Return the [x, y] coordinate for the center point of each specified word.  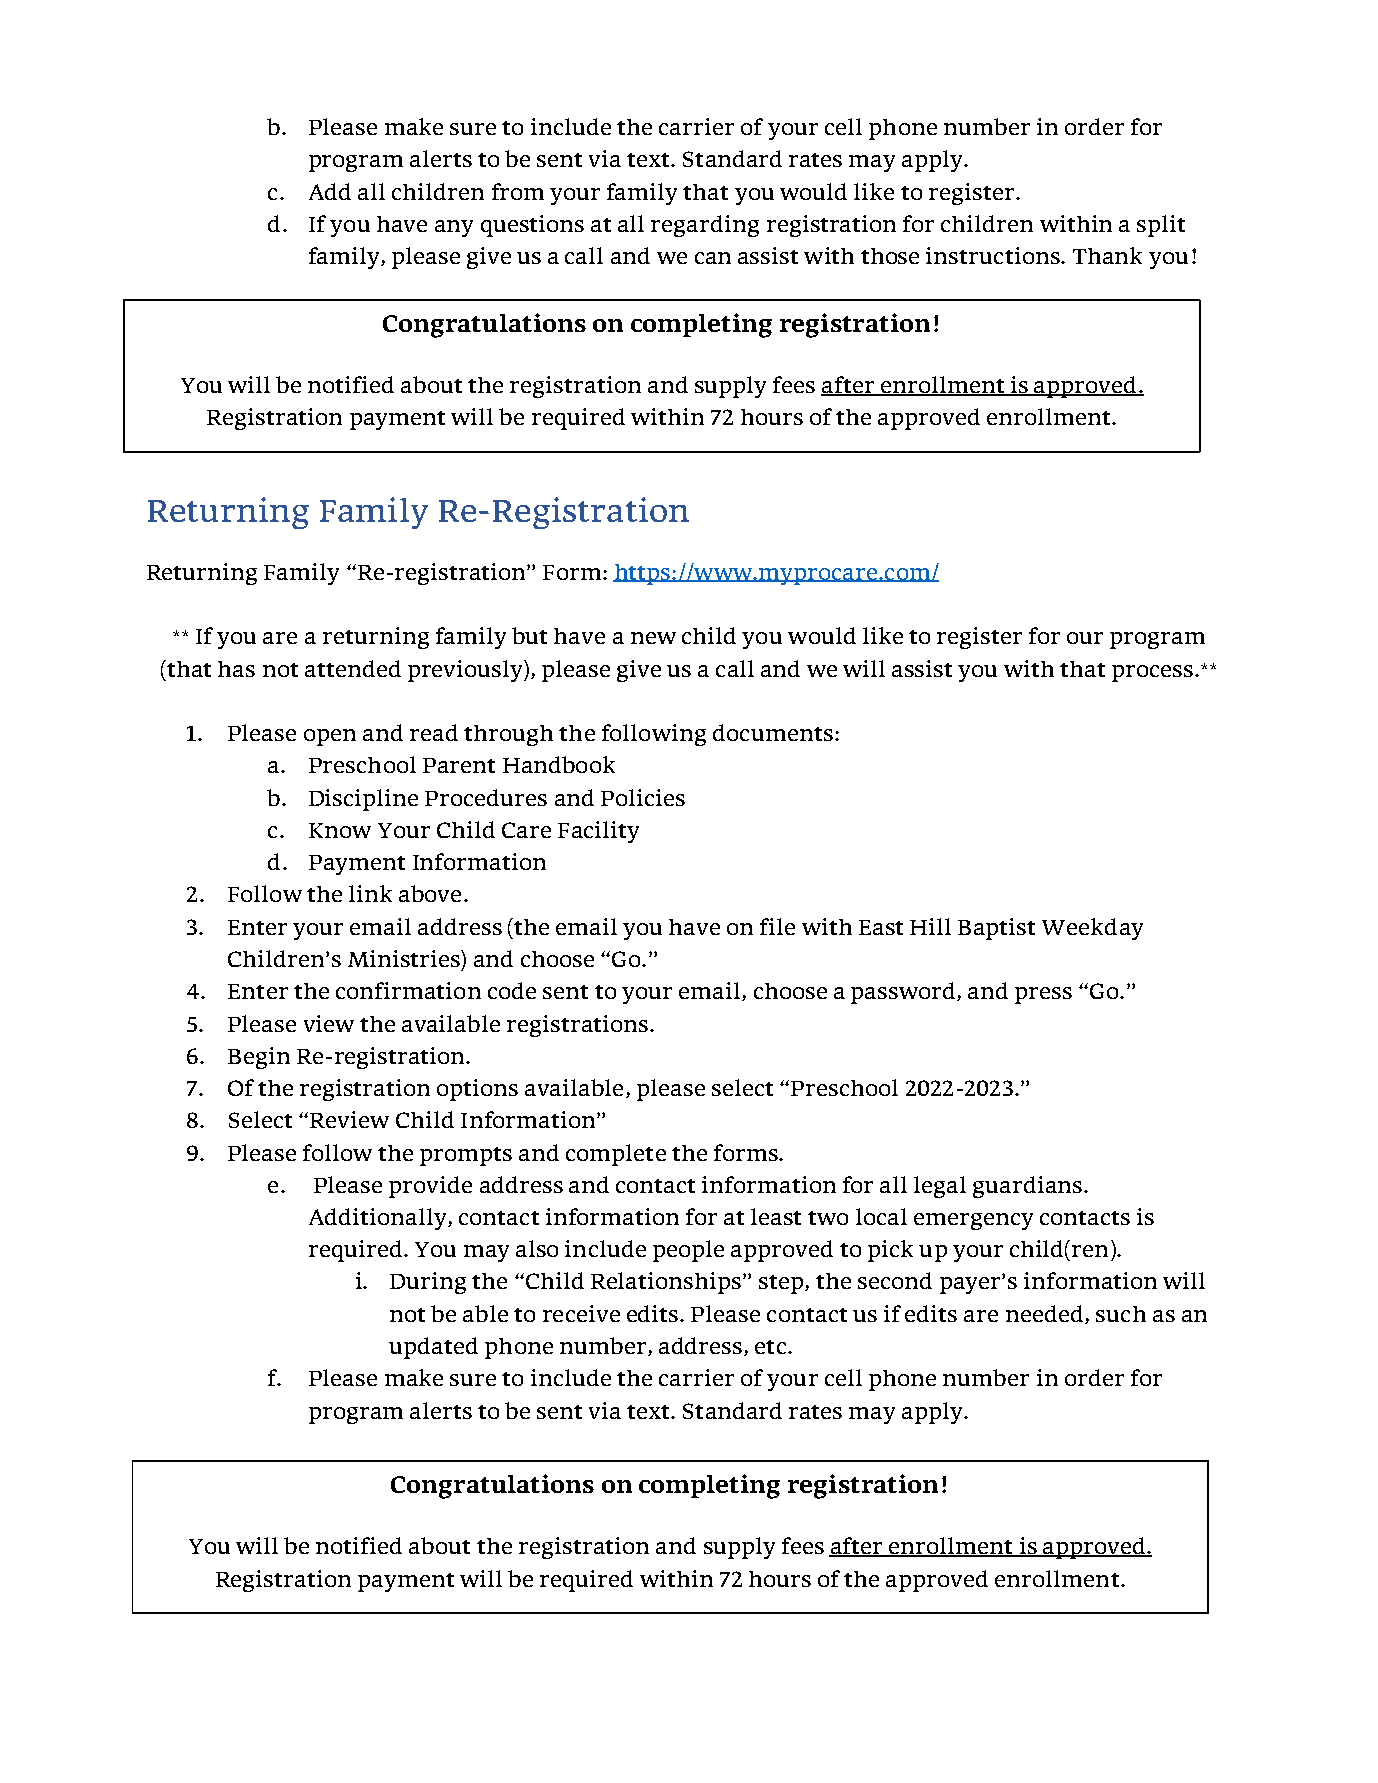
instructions [994, 255]
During [428, 1283]
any [454, 228]
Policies [643, 797]
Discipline [363, 800]
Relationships [666, 1283]
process [1154, 673]
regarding [705, 226]
